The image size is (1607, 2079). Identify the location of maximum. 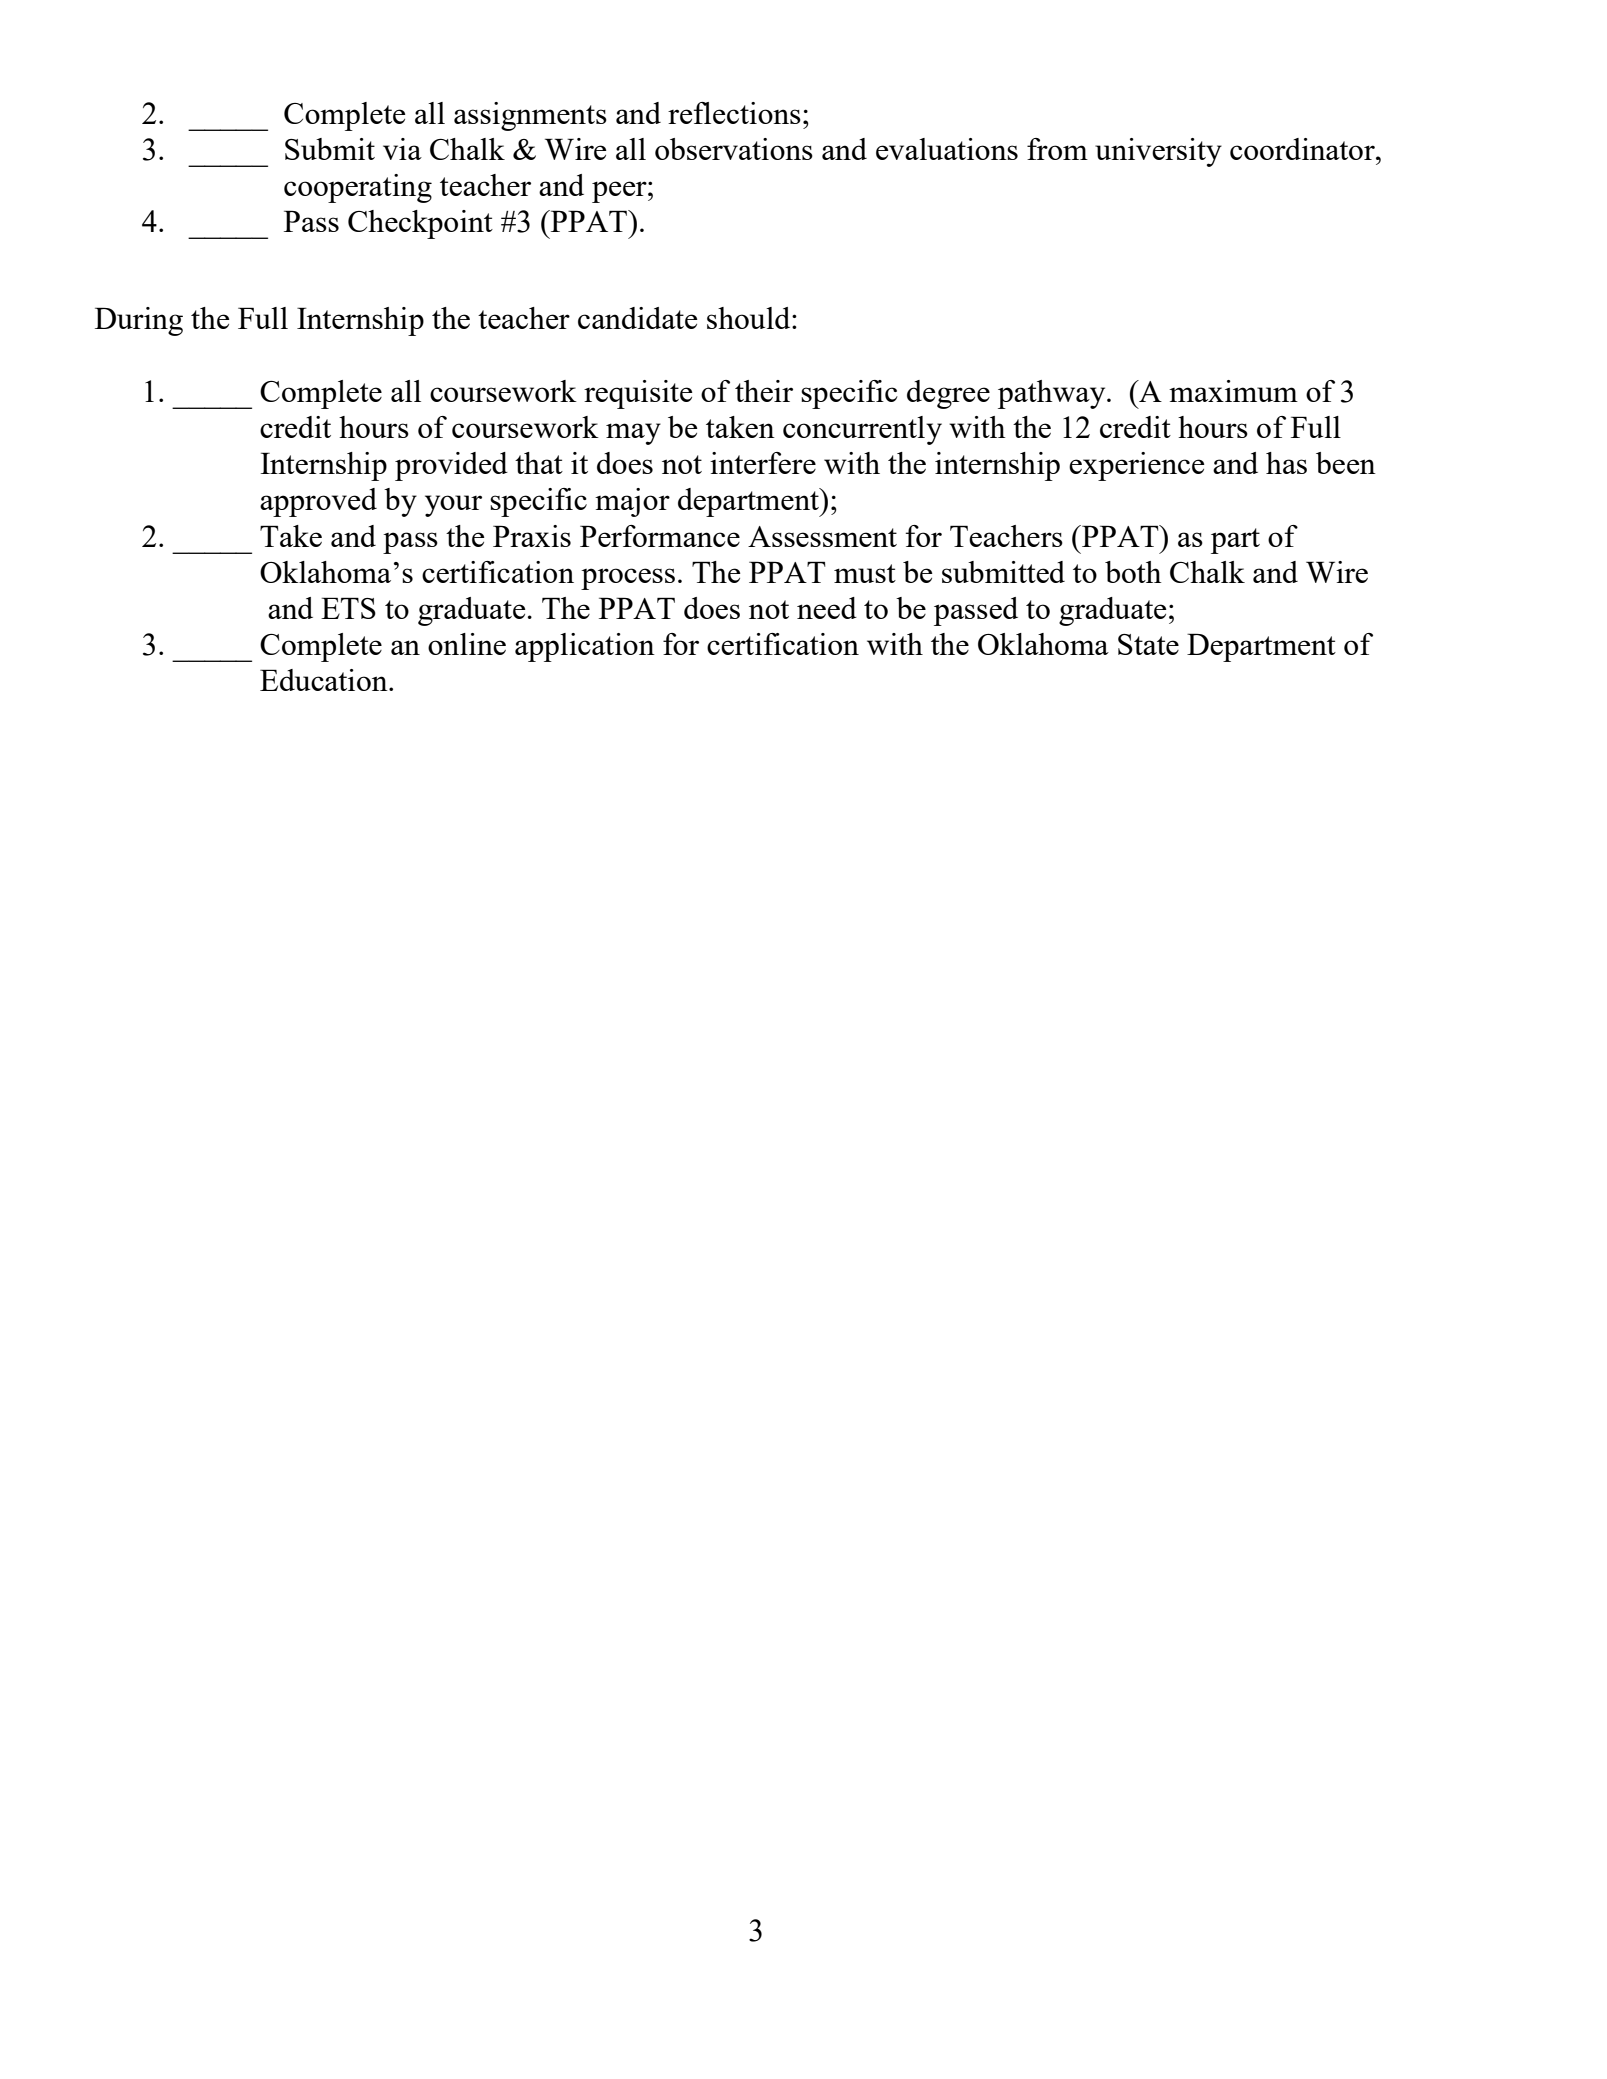
(1233, 391).
